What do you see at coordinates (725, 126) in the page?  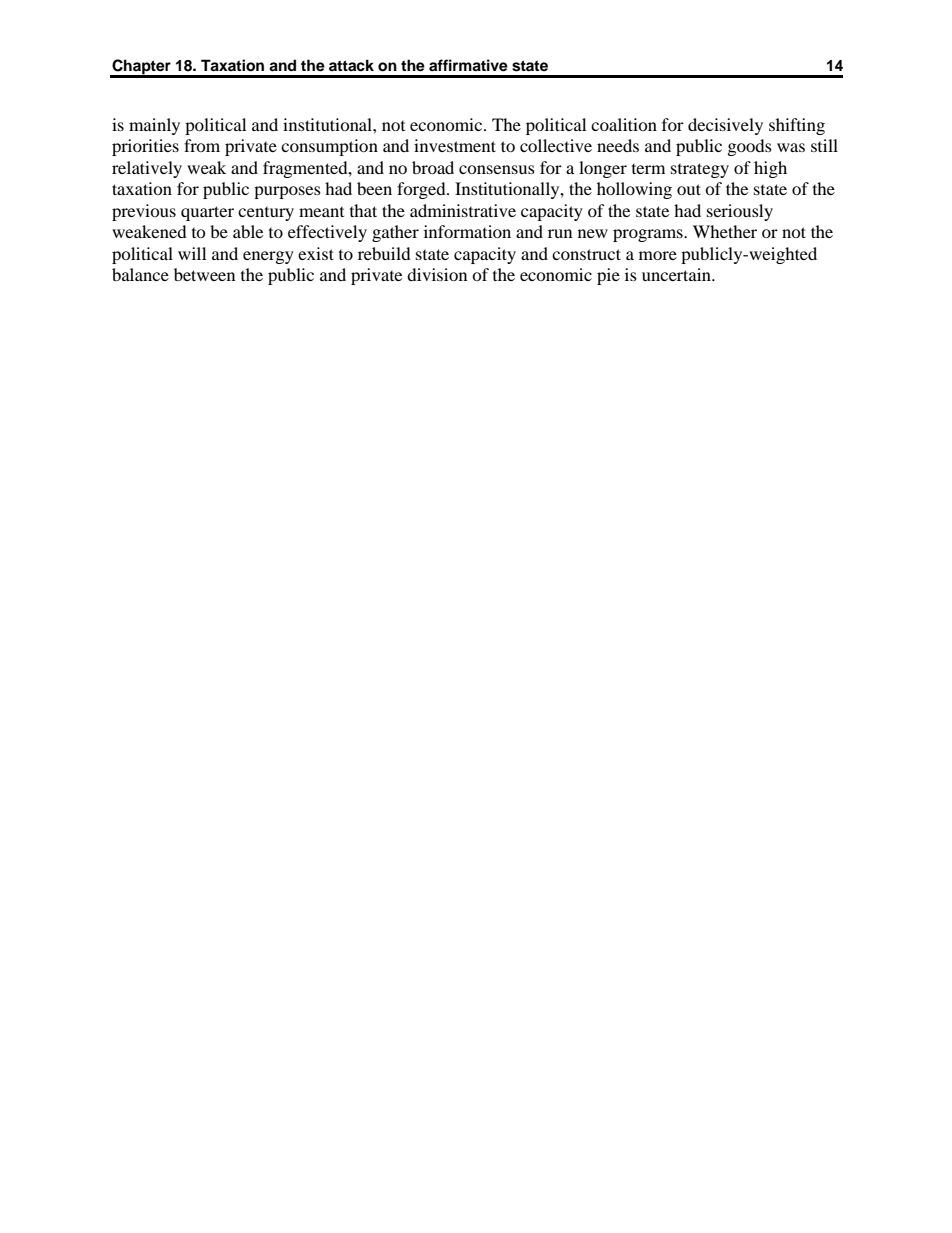 I see `decisively` at bounding box center [725, 126].
